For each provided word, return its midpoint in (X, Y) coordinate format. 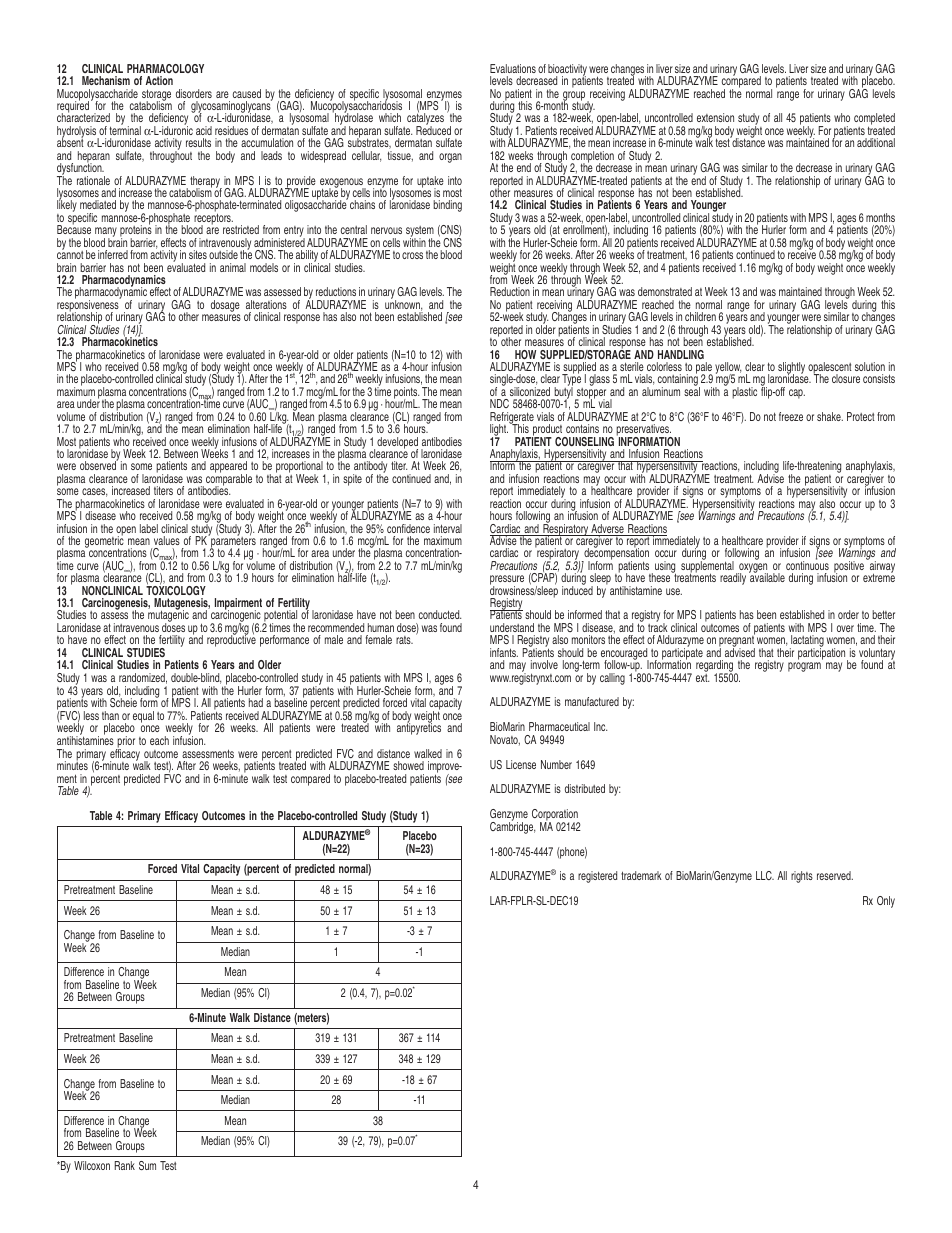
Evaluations (513, 68)
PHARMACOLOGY (165, 68)
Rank (125, 1165)
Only (886, 902)
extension (715, 117)
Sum (147, 1165)
